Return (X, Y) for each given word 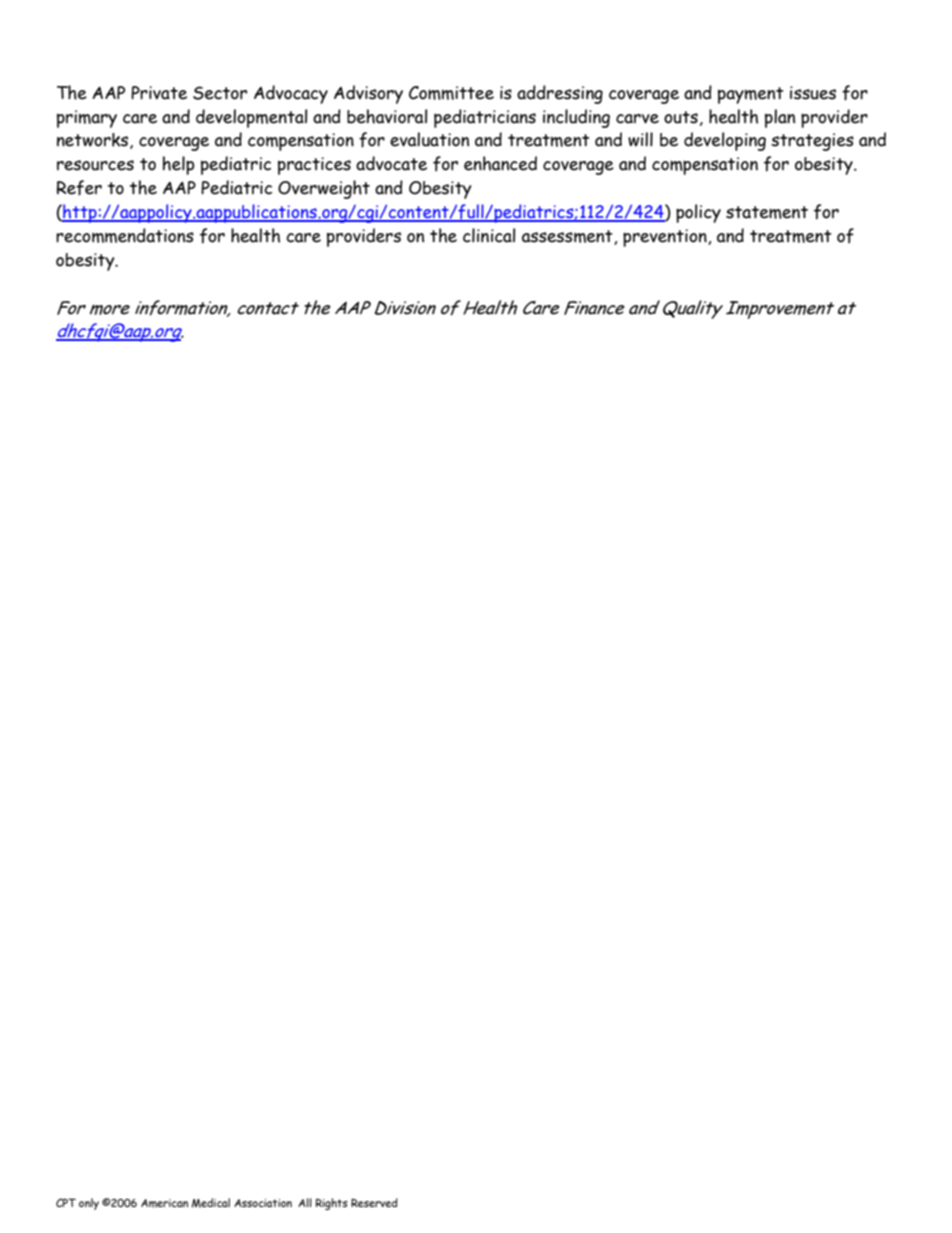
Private (159, 93)
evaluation (429, 139)
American (164, 1203)
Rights (332, 1204)
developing (725, 141)
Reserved (374, 1202)
